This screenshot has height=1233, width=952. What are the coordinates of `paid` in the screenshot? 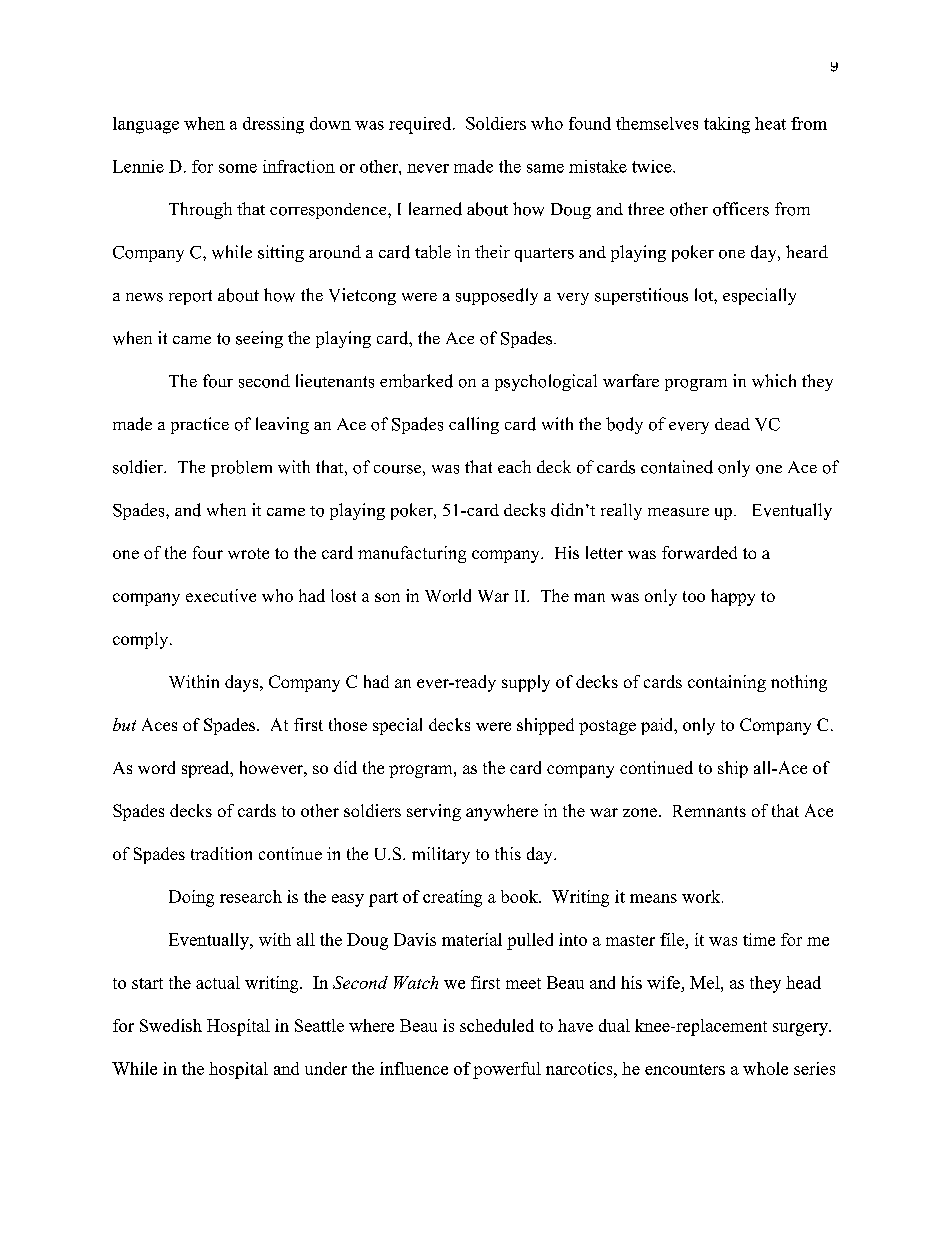 It's located at (658, 726).
